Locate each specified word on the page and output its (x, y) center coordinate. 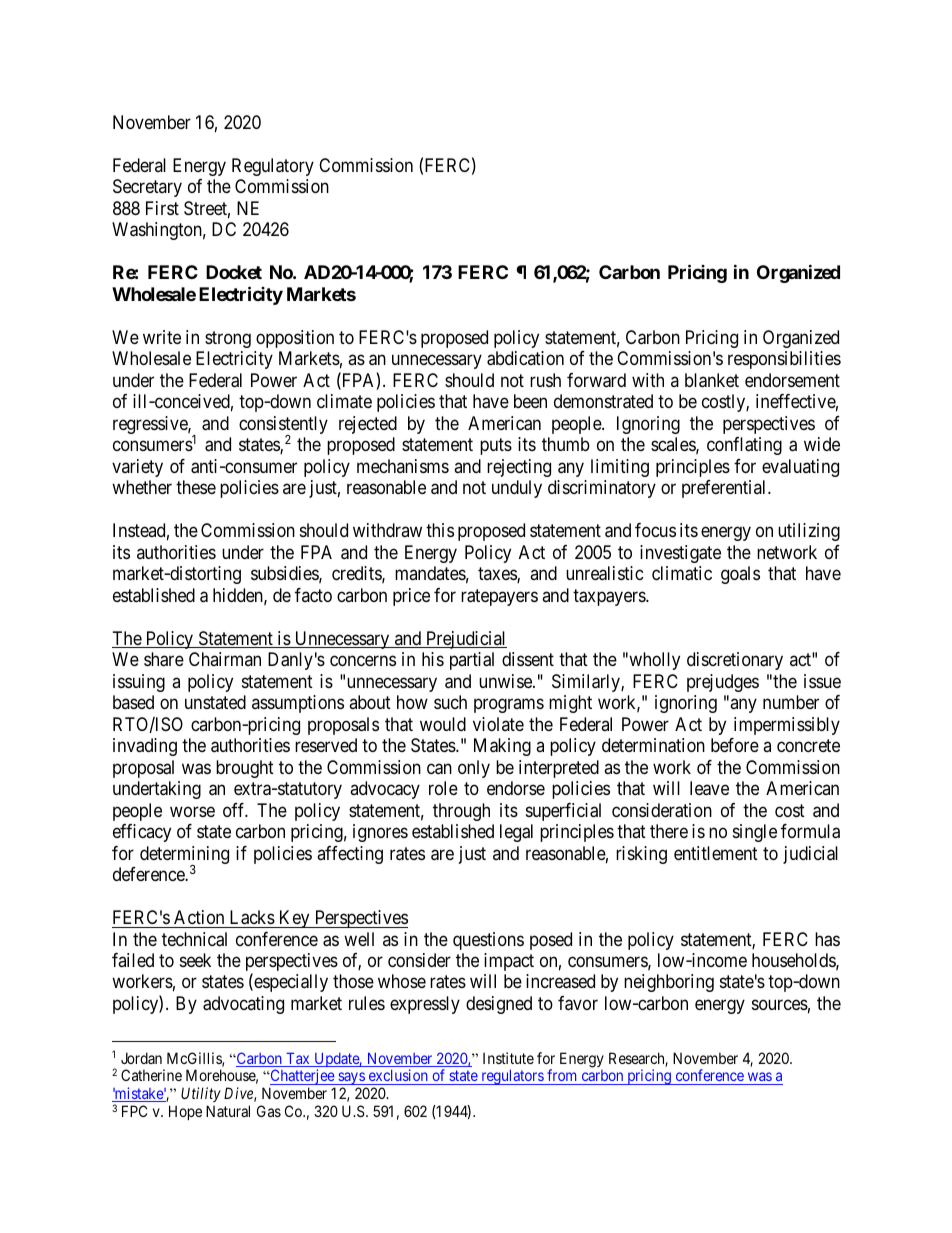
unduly (517, 489)
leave (709, 788)
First (162, 208)
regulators (512, 1077)
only (474, 769)
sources (780, 1004)
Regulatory (273, 167)
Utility (201, 1094)
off (235, 810)
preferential (725, 489)
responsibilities (784, 360)
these (196, 487)
